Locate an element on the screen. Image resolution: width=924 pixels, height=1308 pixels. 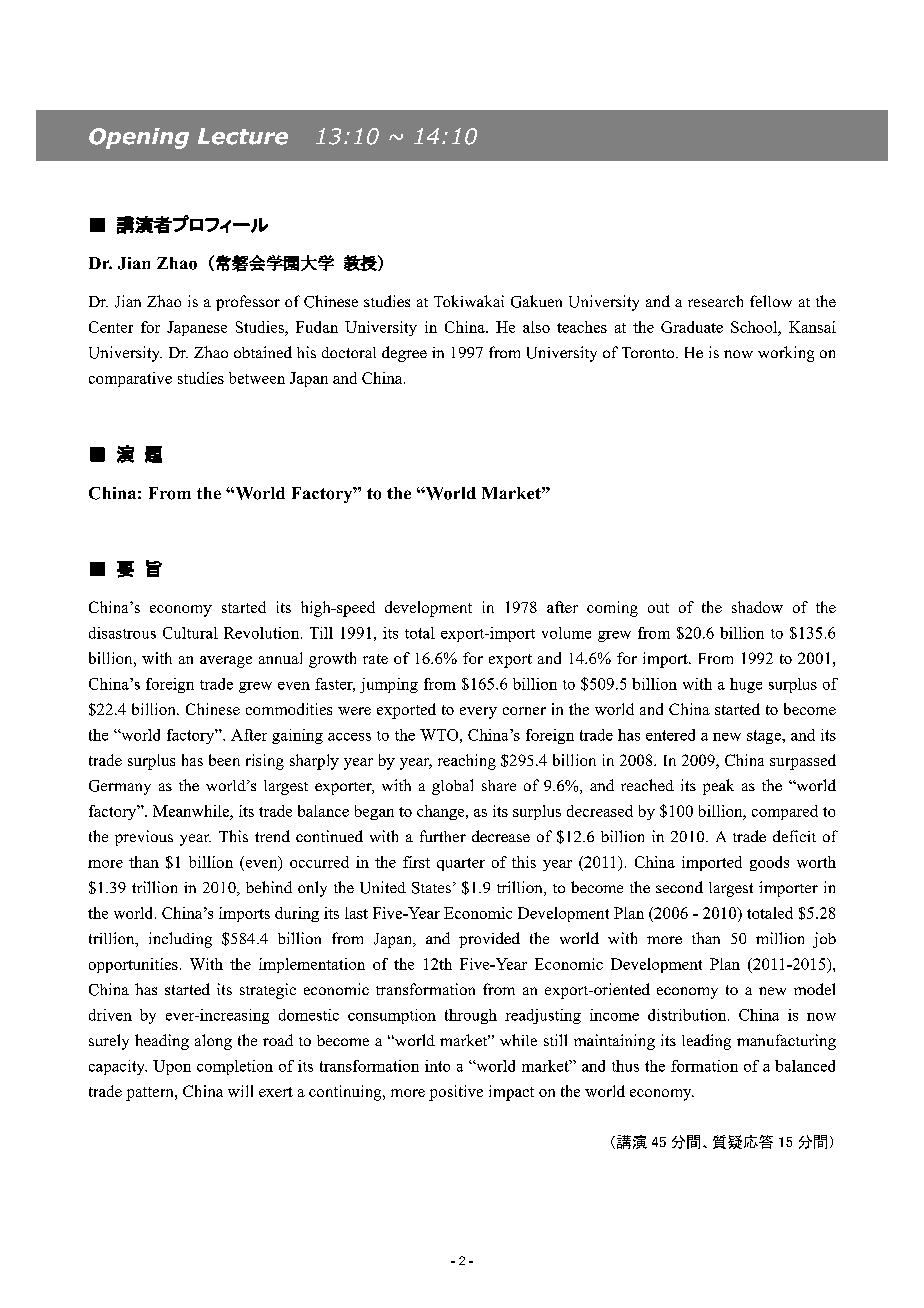
leading is located at coordinates (706, 1042).
